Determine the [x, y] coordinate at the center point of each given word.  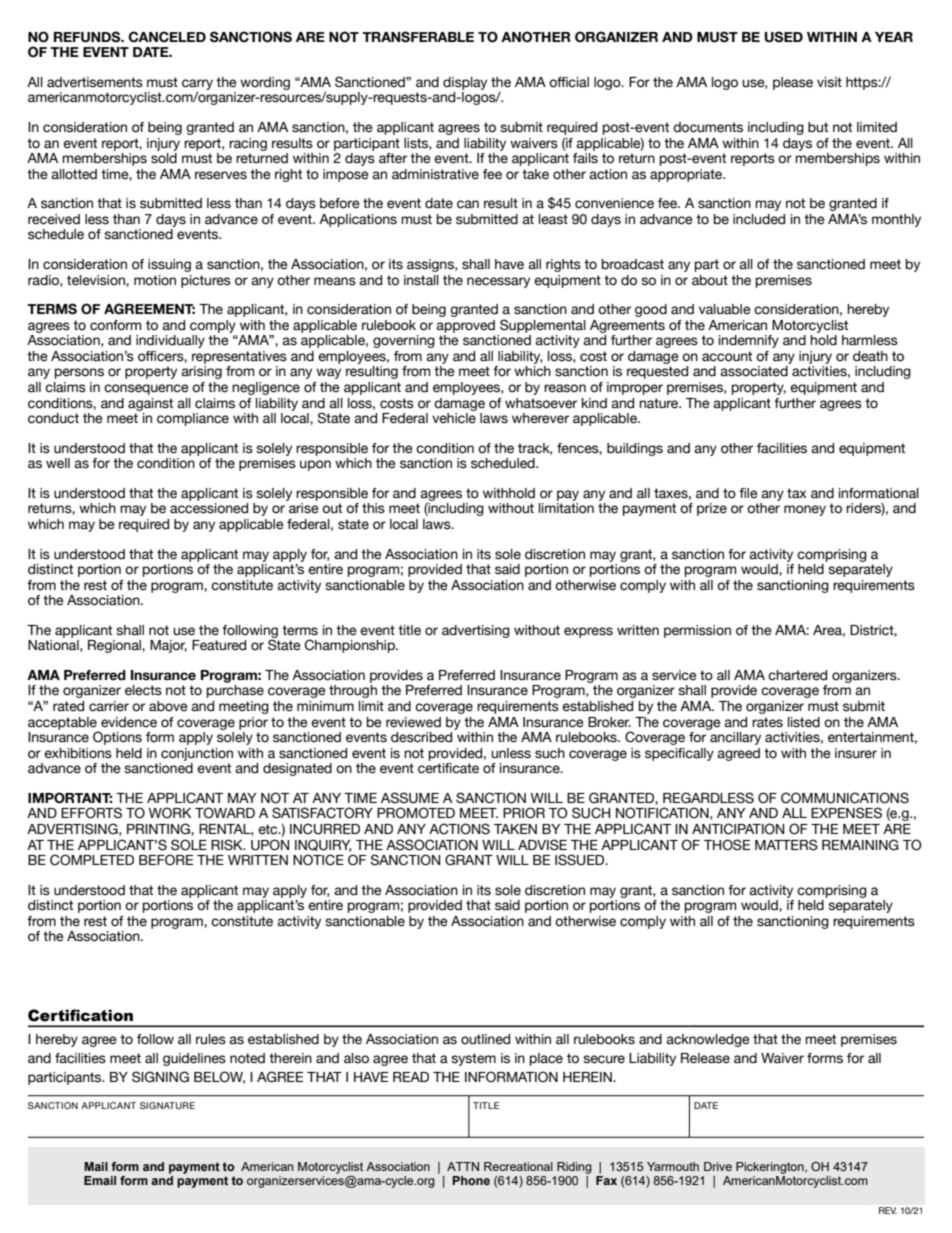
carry [197, 85]
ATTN [463, 1166]
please [793, 83]
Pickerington [771, 1168]
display [465, 83]
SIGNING [160, 1077]
